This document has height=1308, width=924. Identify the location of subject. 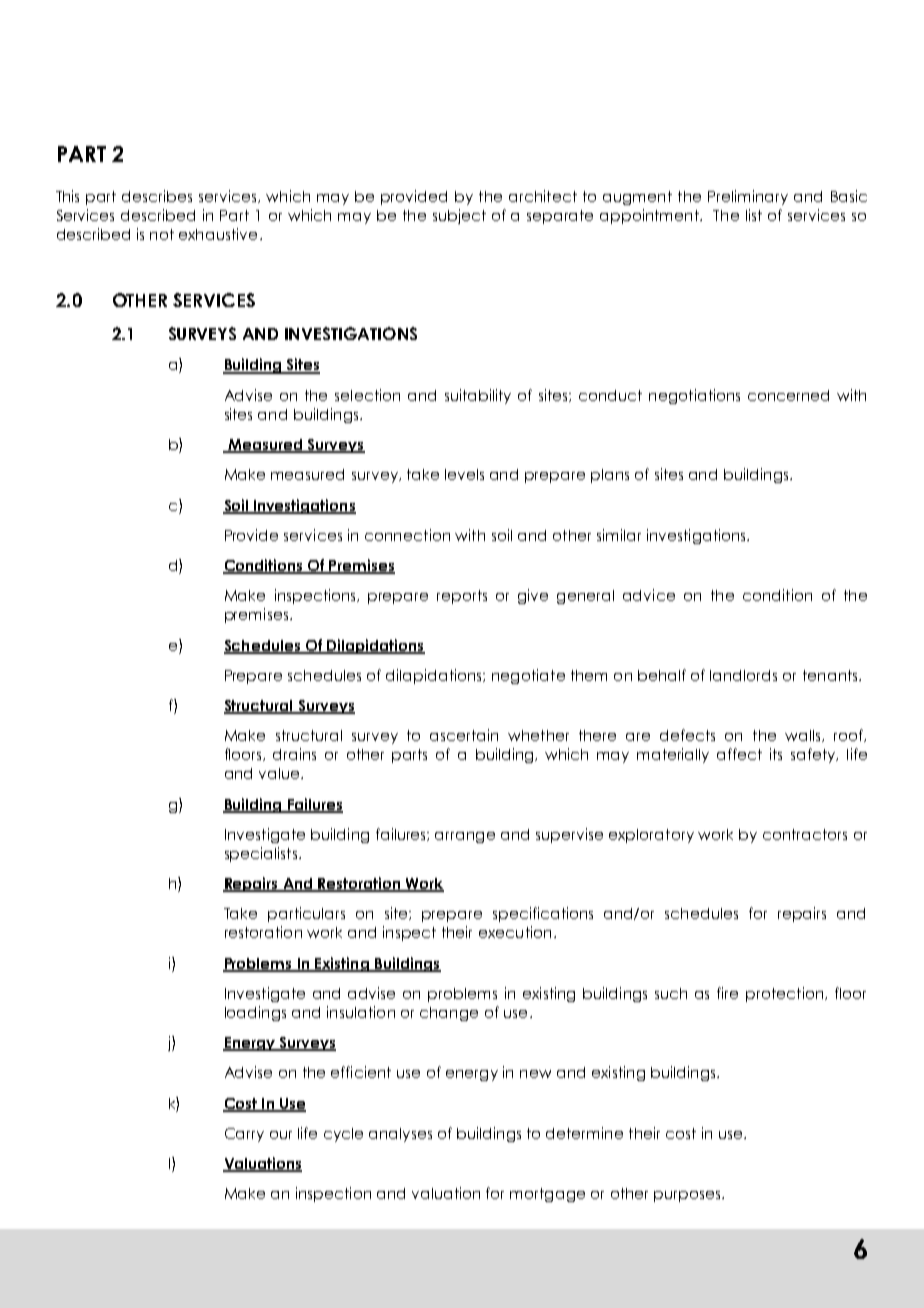
(459, 216).
